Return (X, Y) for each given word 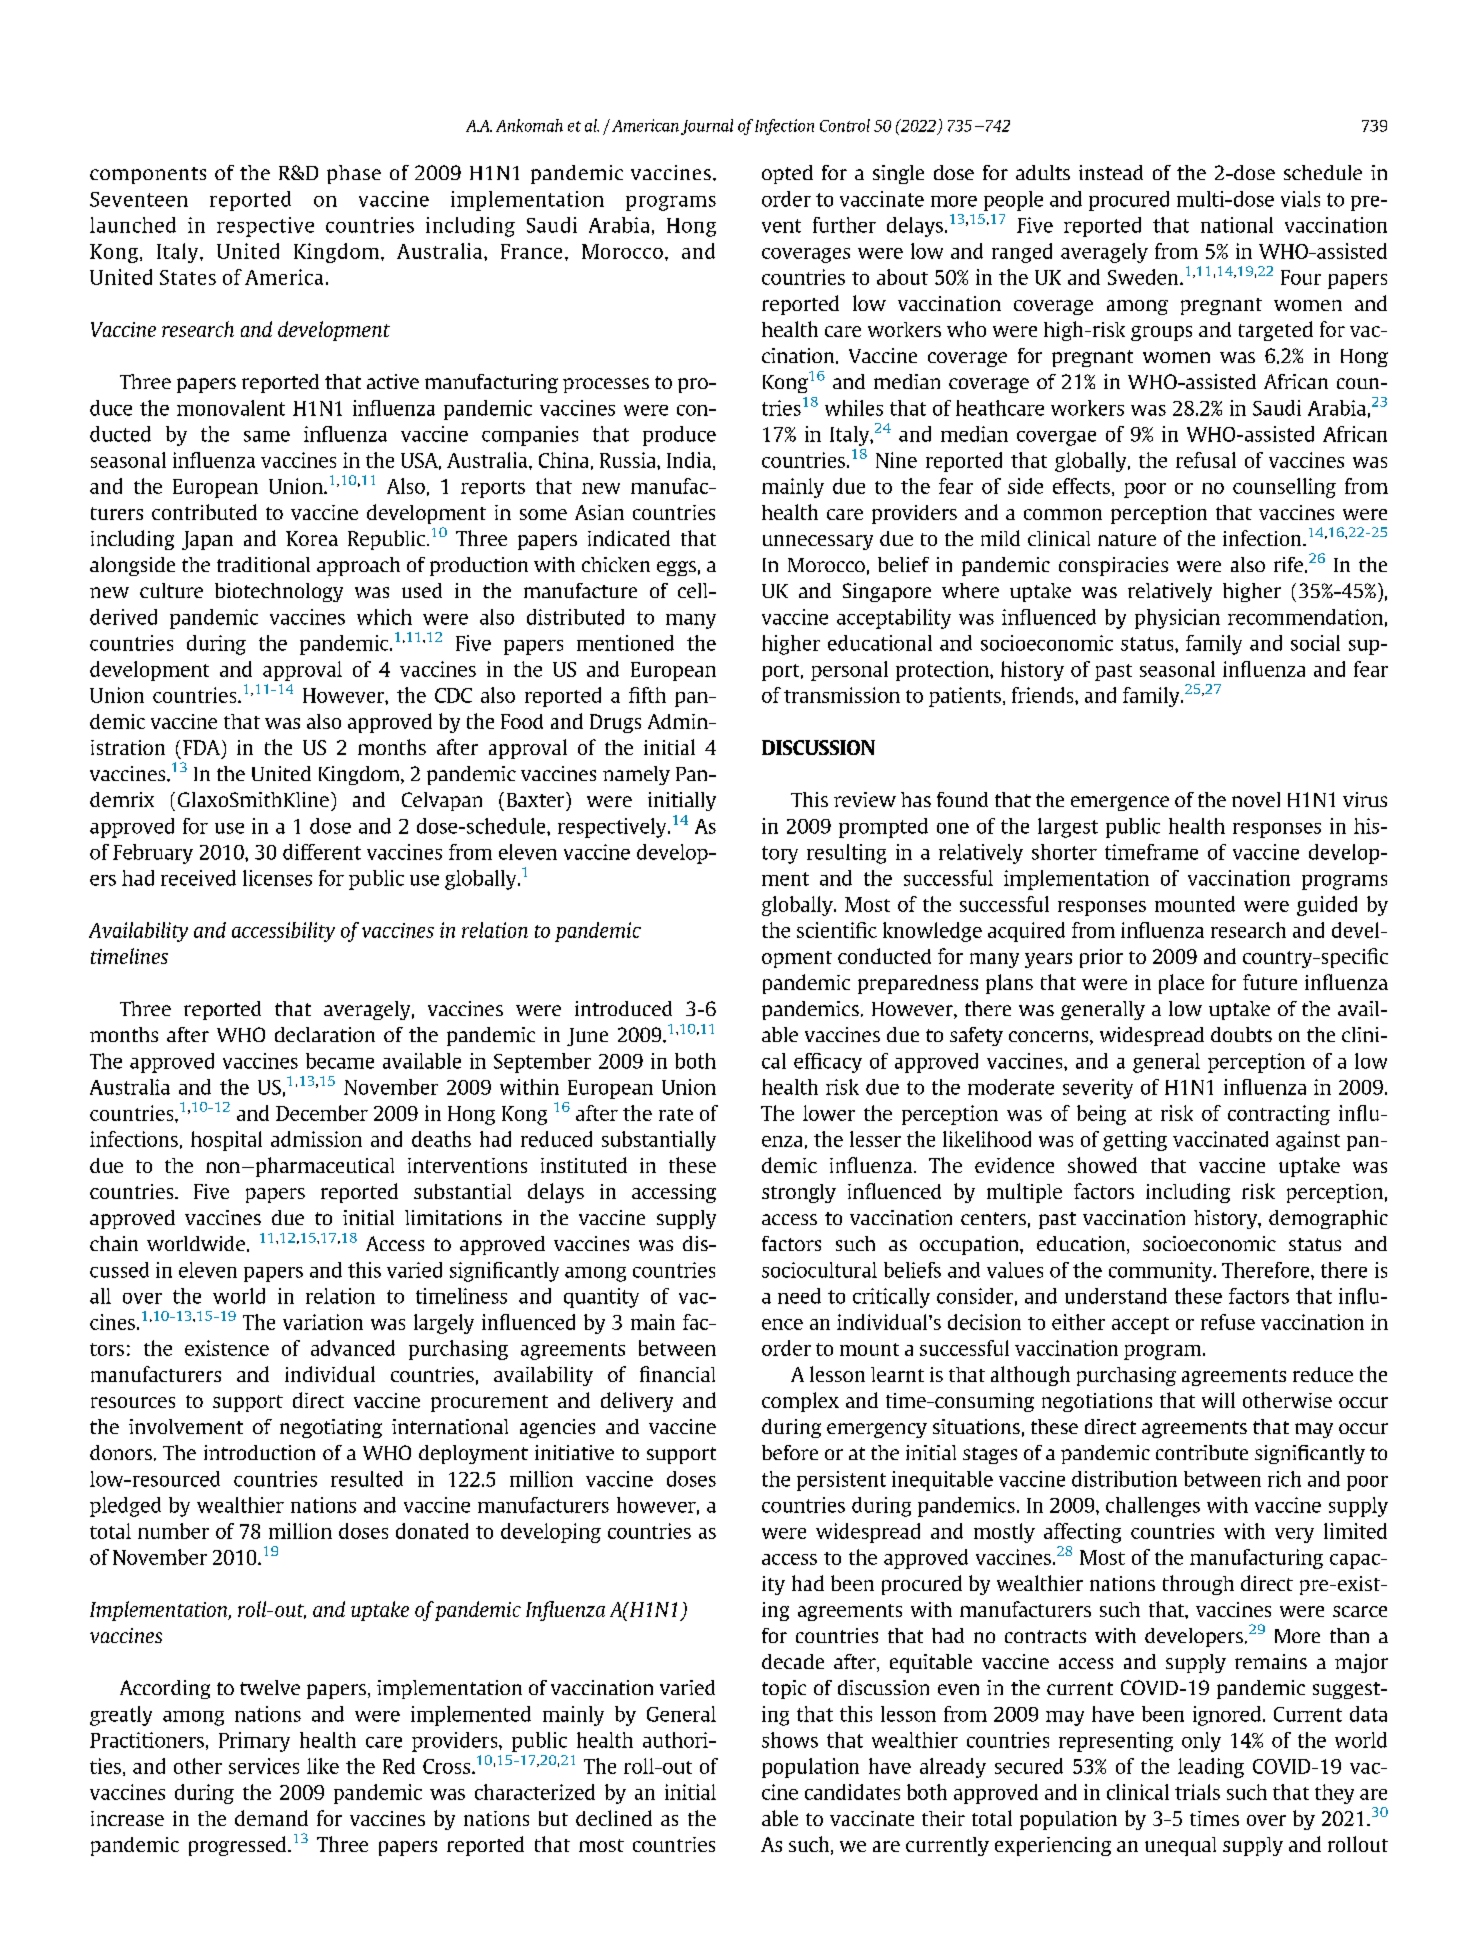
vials (1300, 199)
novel (1256, 799)
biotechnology (279, 592)
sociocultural (819, 1270)
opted (787, 174)
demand (271, 1818)
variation (323, 1322)
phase (354, 174)
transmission (842, 695)
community (1162, 1272)
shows (790, 1740)
